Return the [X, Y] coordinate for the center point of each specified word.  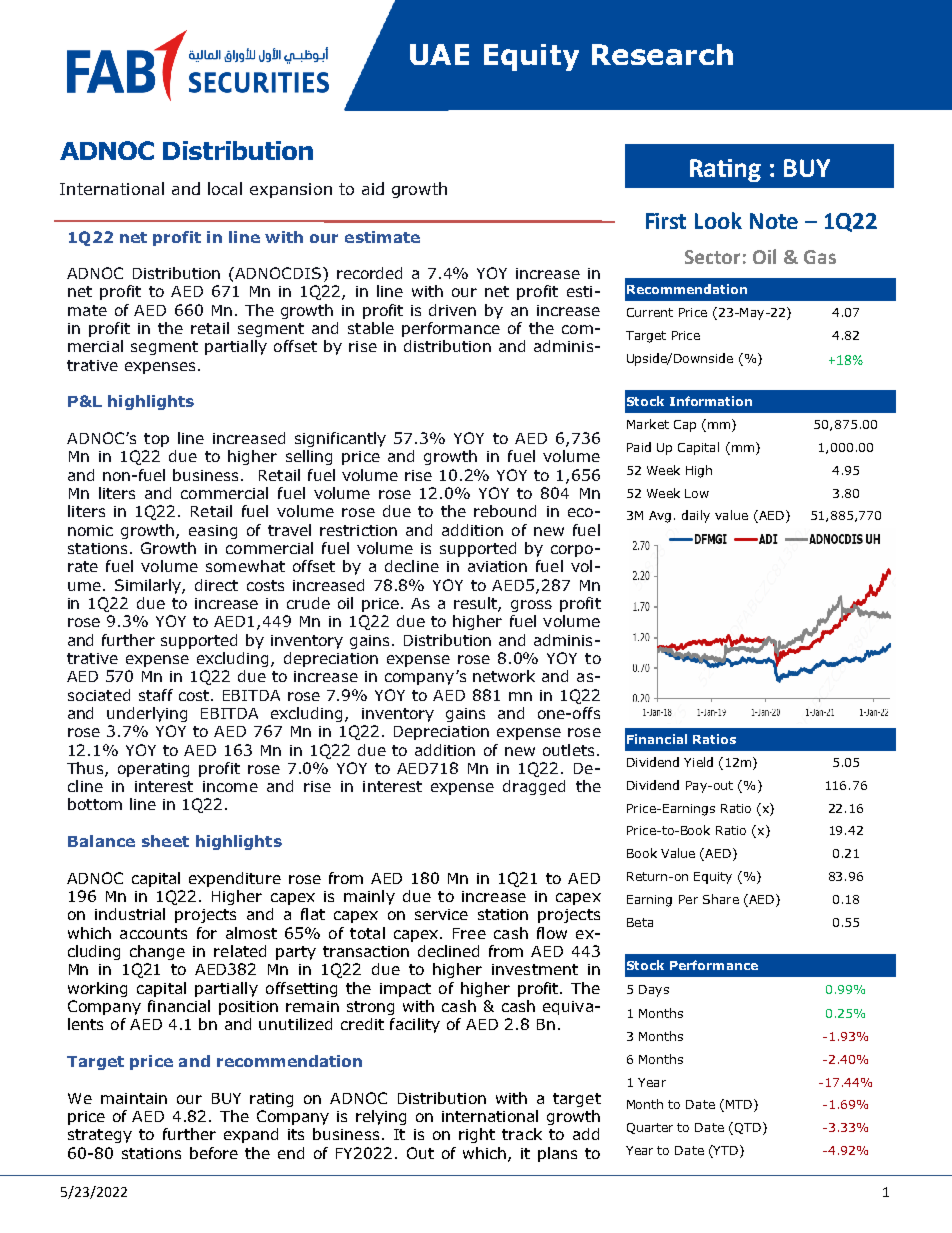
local [225, 188]
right [477, 1135]
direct [216, 585]
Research [662, 54]
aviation [497, 566]
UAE [439, 54]
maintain [134, 1098]
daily [696, 516]
